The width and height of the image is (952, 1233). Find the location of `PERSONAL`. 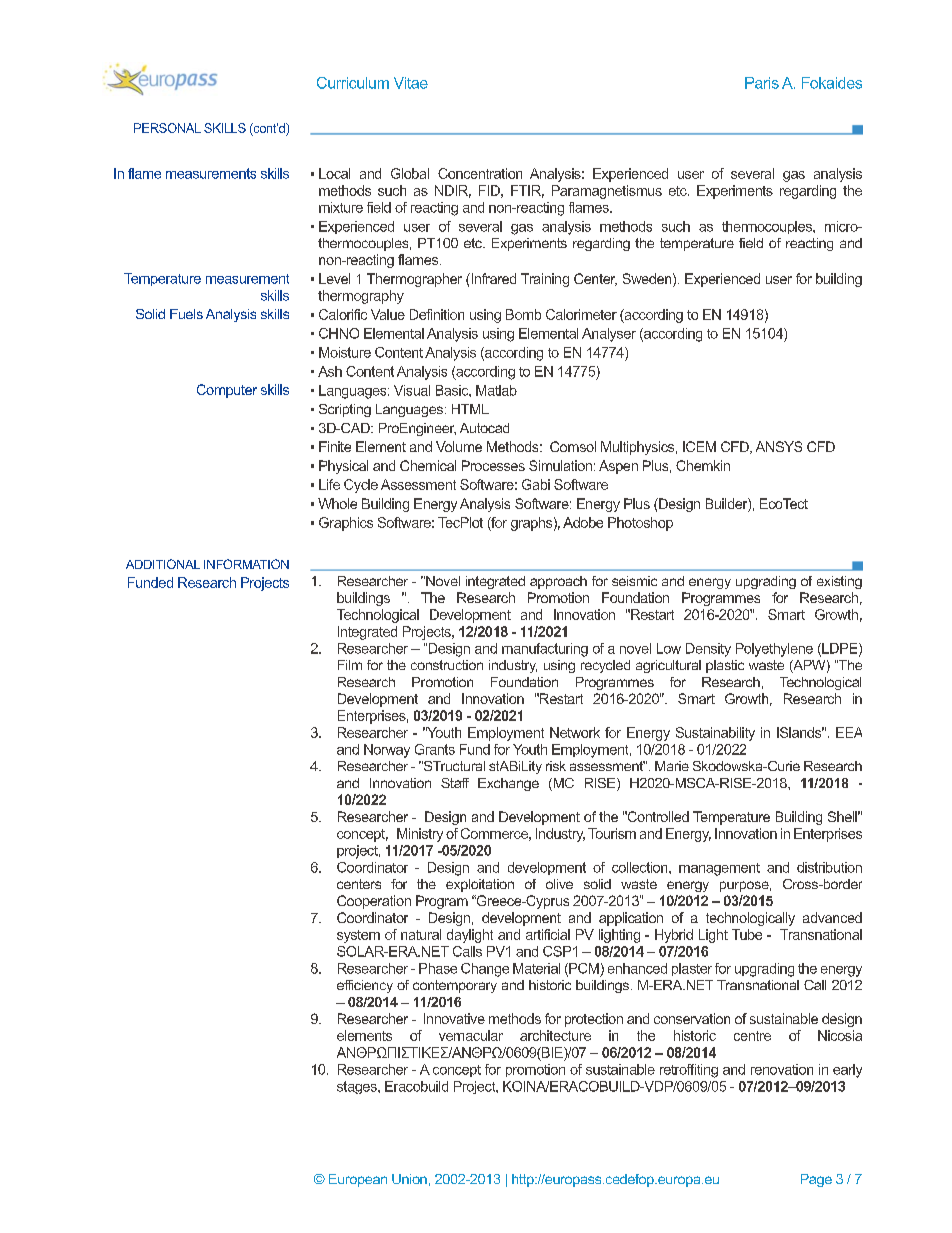

PERSONAL is located at coordinates (167, 128).
